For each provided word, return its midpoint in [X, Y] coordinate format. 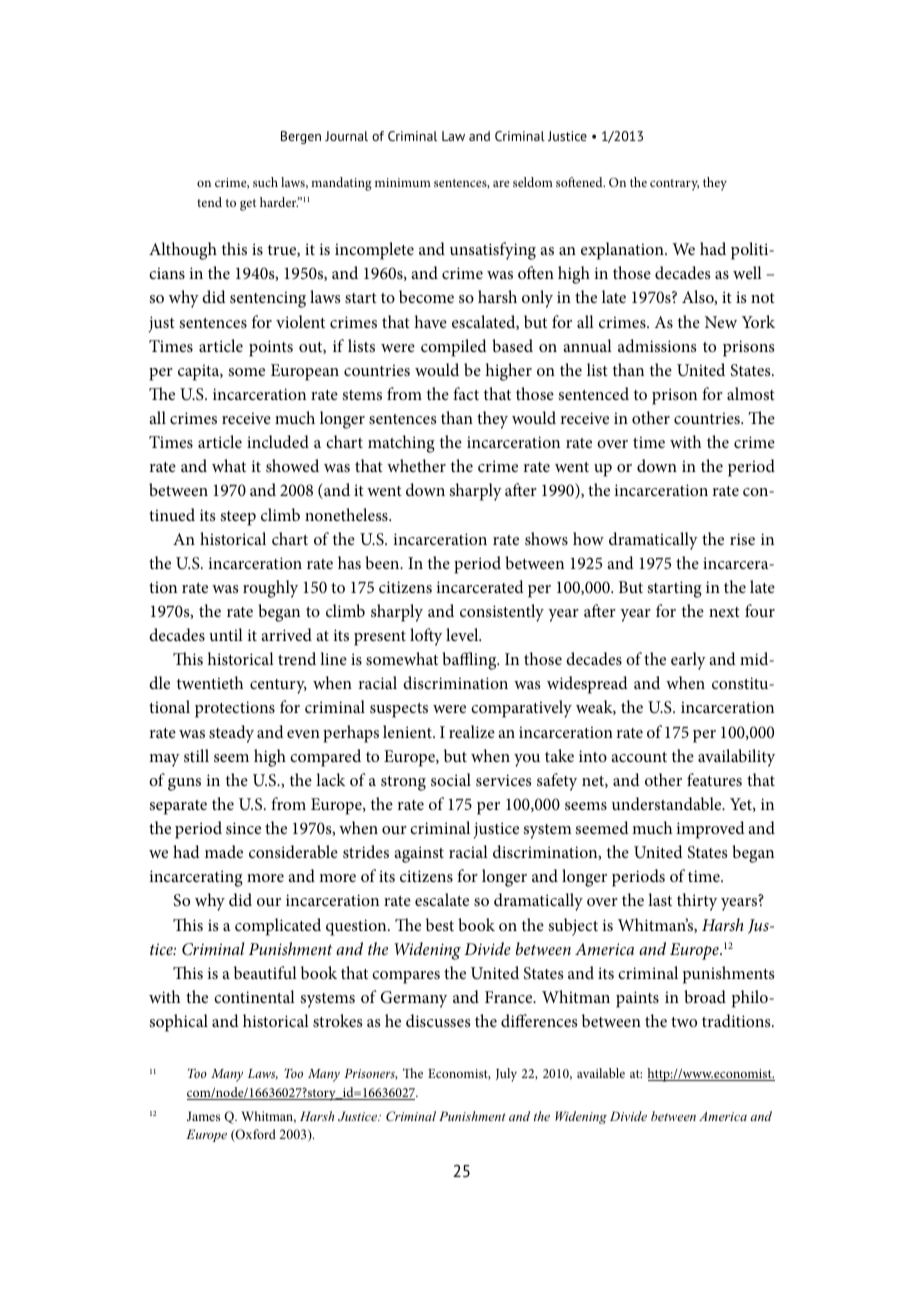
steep [238, 518]
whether [416, 465]
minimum [403, 182]
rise [742, 539]
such [265, 182]
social [451, 779]
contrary [674, 185]
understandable [668, 803]
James [203, 1116]
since [243, 828]
